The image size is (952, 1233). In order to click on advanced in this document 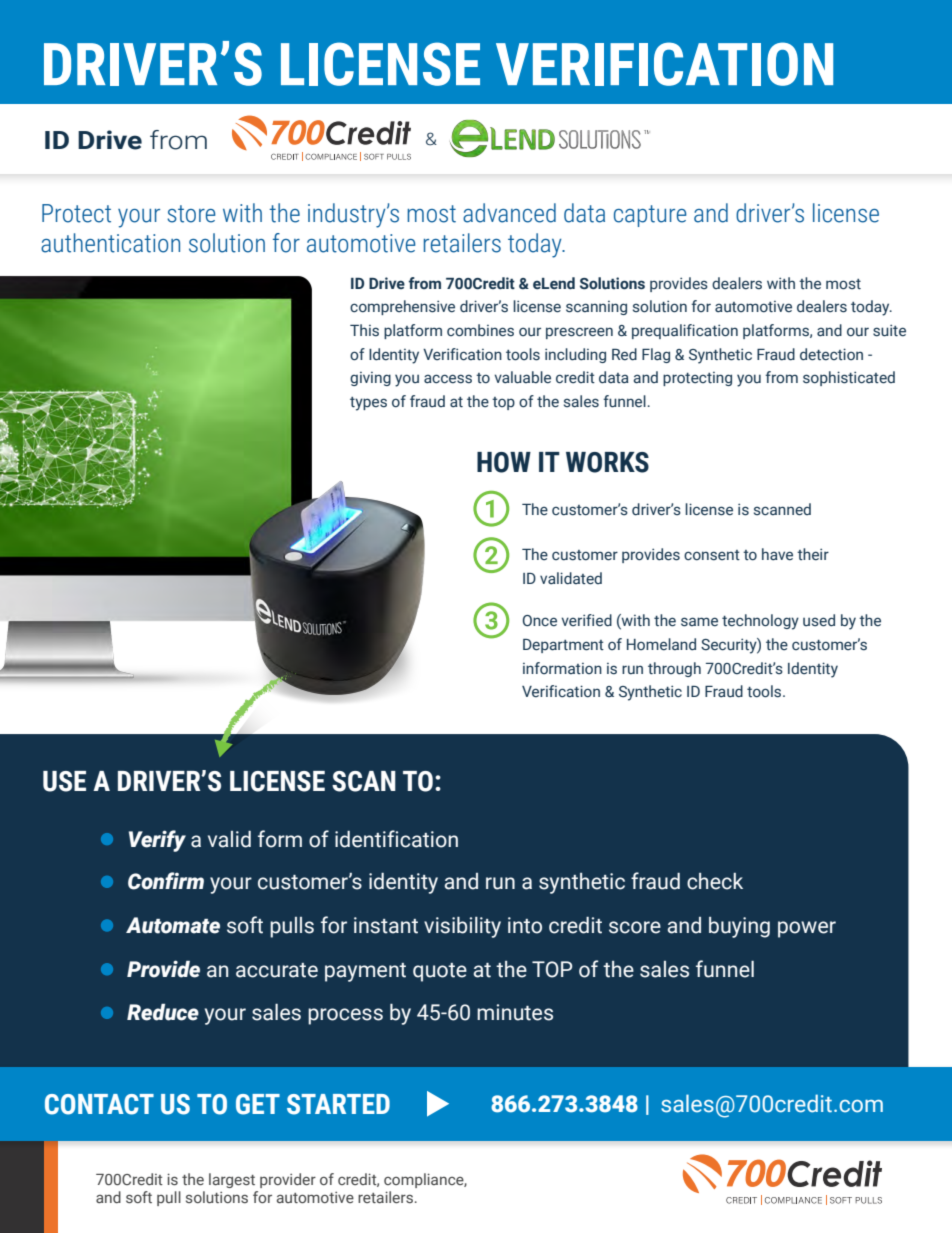, I will do `click(509, 213)`.
